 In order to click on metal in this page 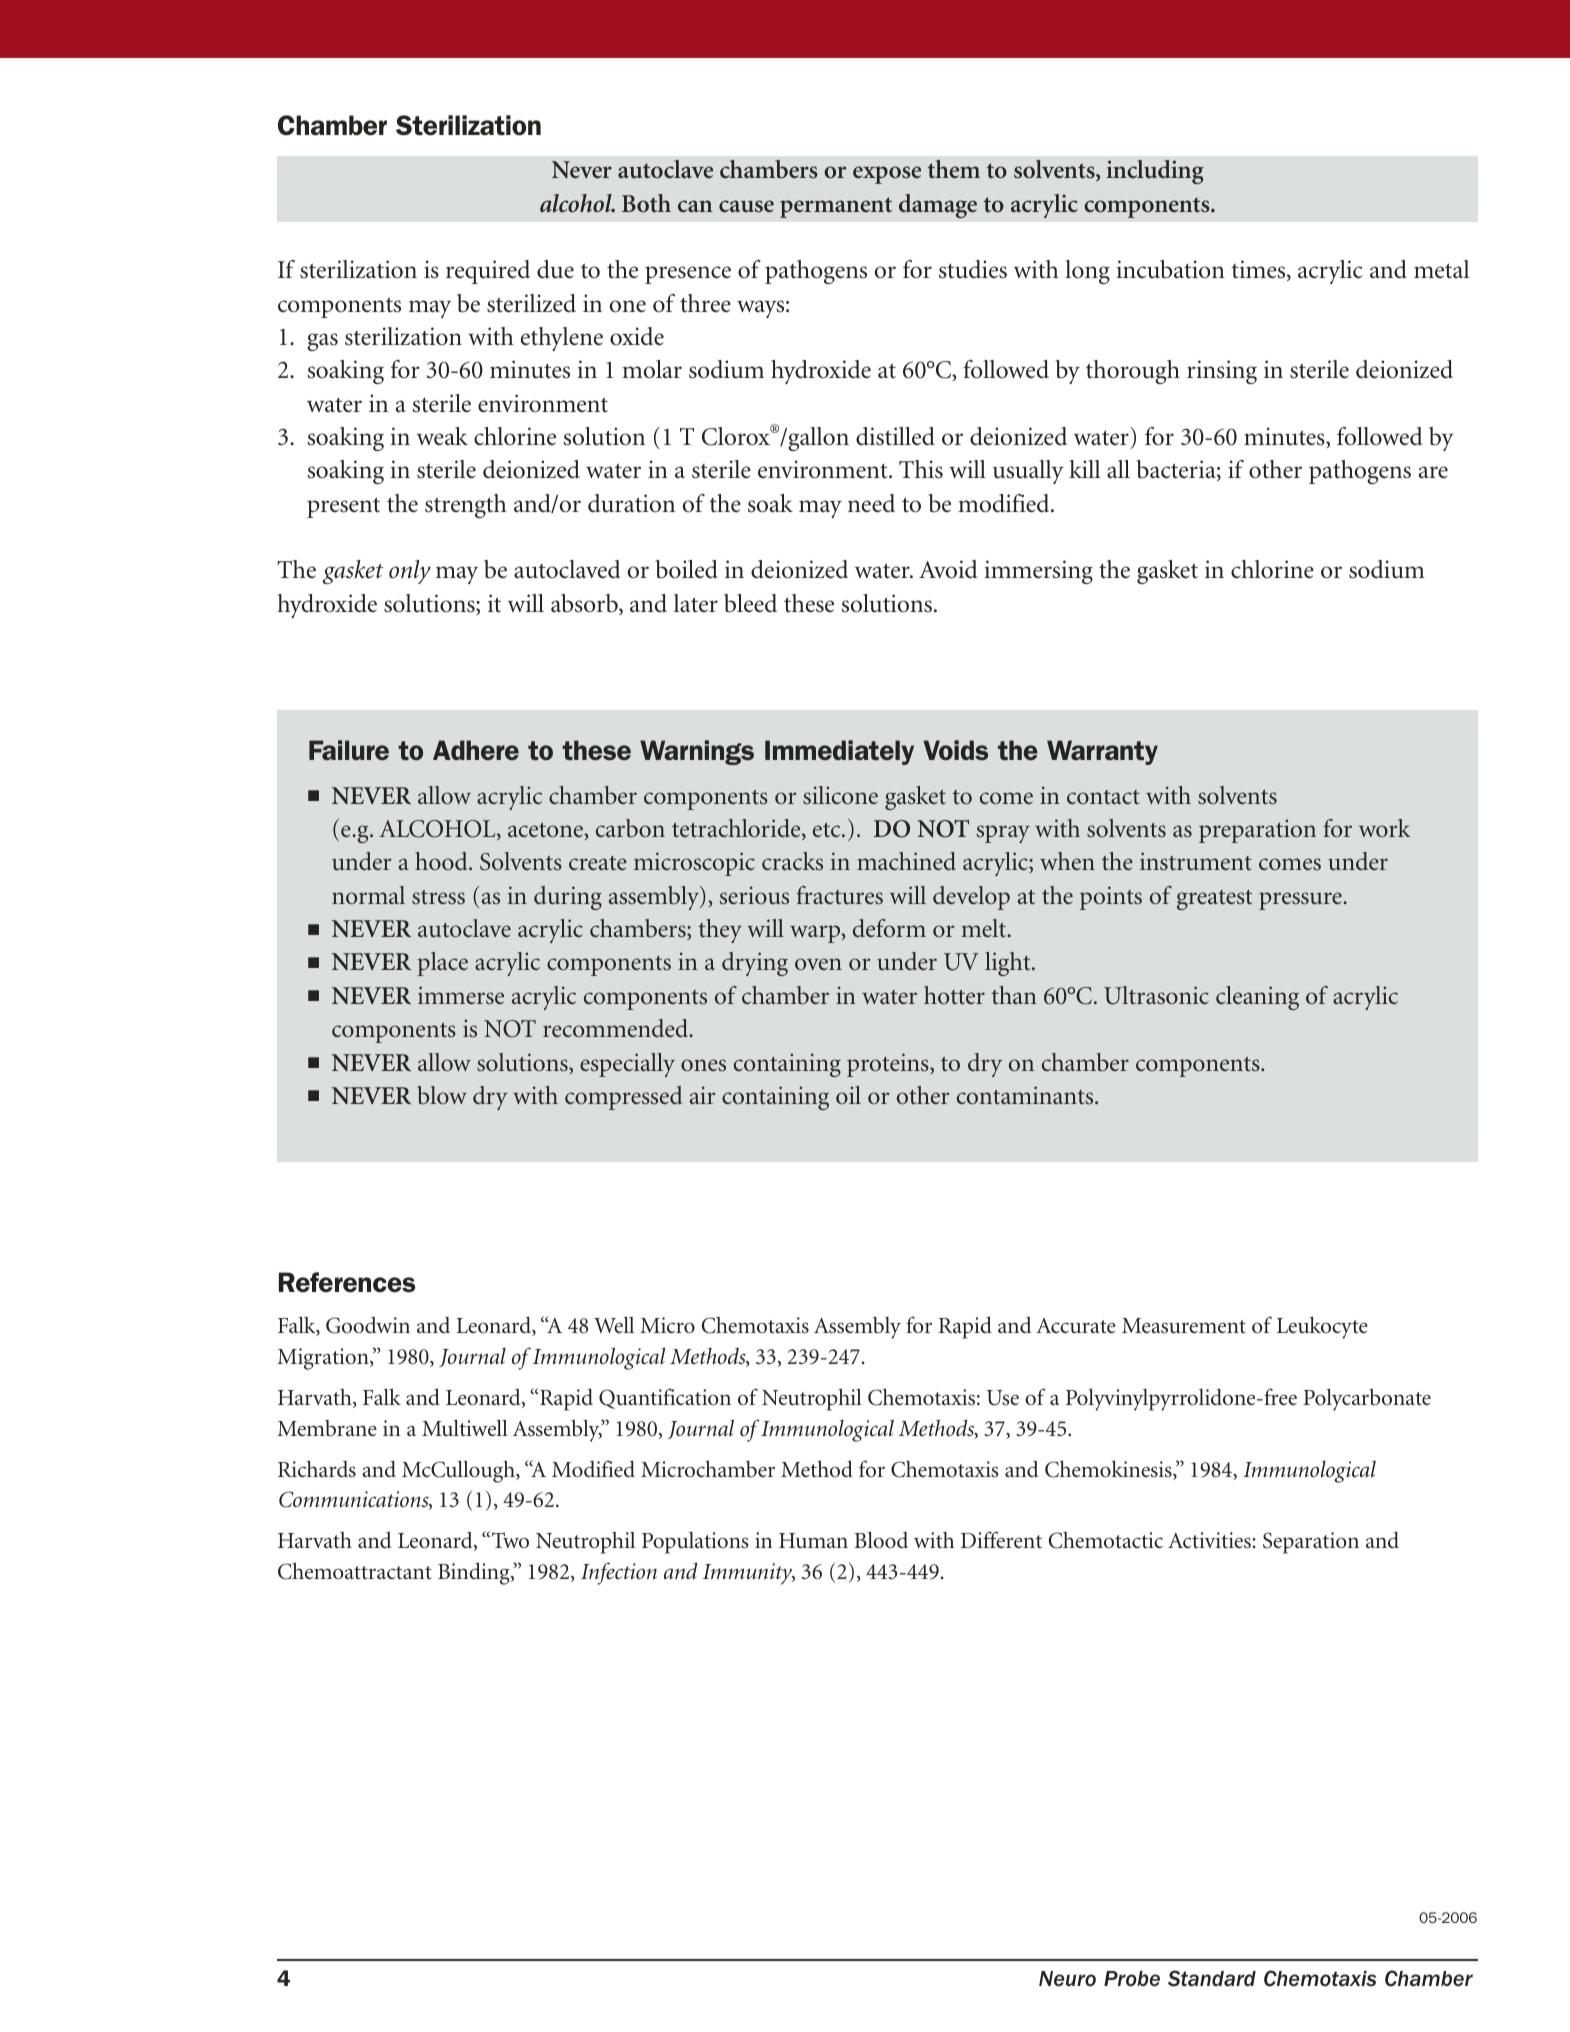, I will do `click(1442, 269)`.
